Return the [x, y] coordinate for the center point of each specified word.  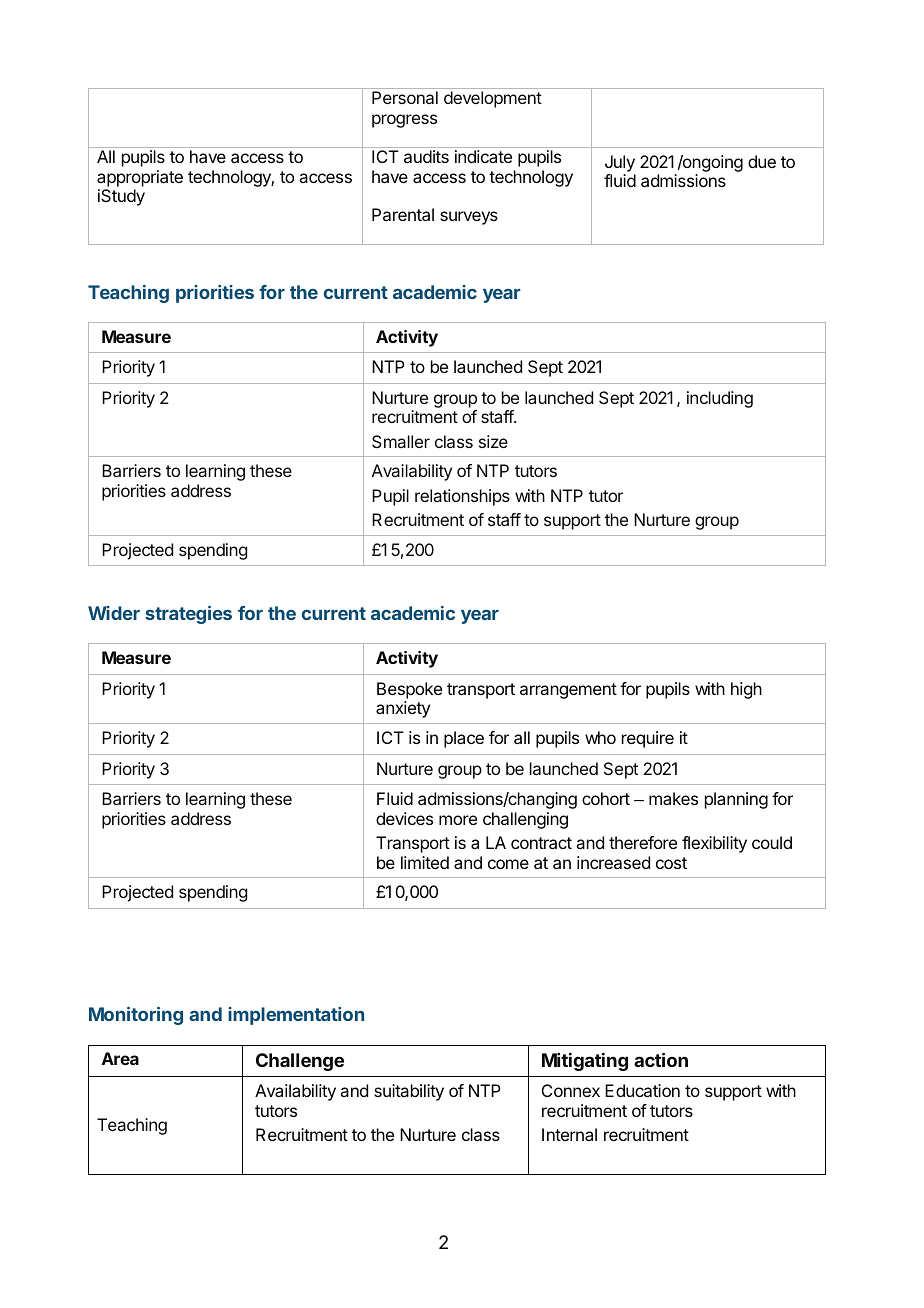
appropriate [140, 178]
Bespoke [409, 690]
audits [426, 156]
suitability [409, 1092]
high [746, 690]
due [762, 161]
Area [120, 1058]
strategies [188, 615]
